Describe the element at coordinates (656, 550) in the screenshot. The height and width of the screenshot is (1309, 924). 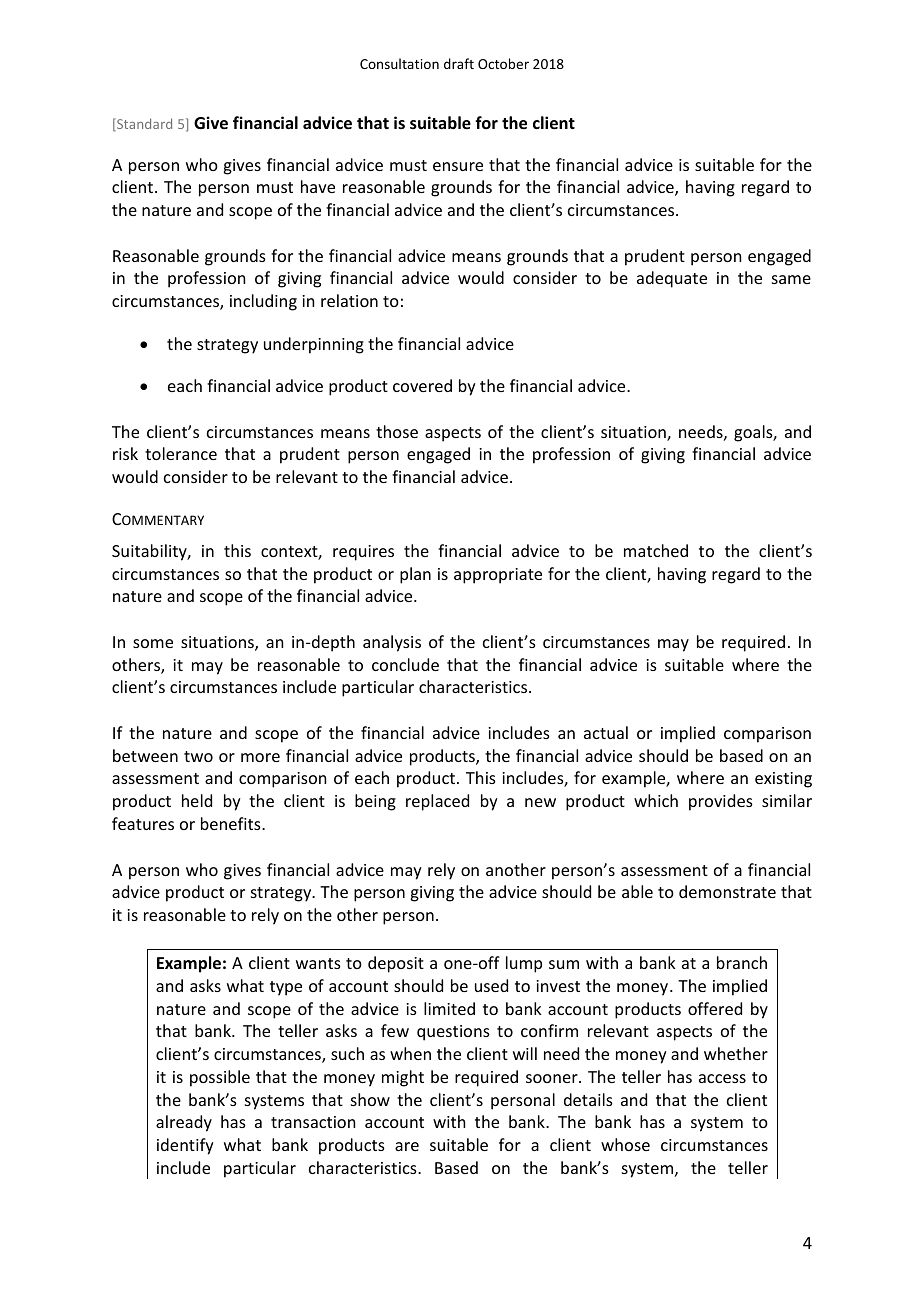
I see `matched` at that location.
